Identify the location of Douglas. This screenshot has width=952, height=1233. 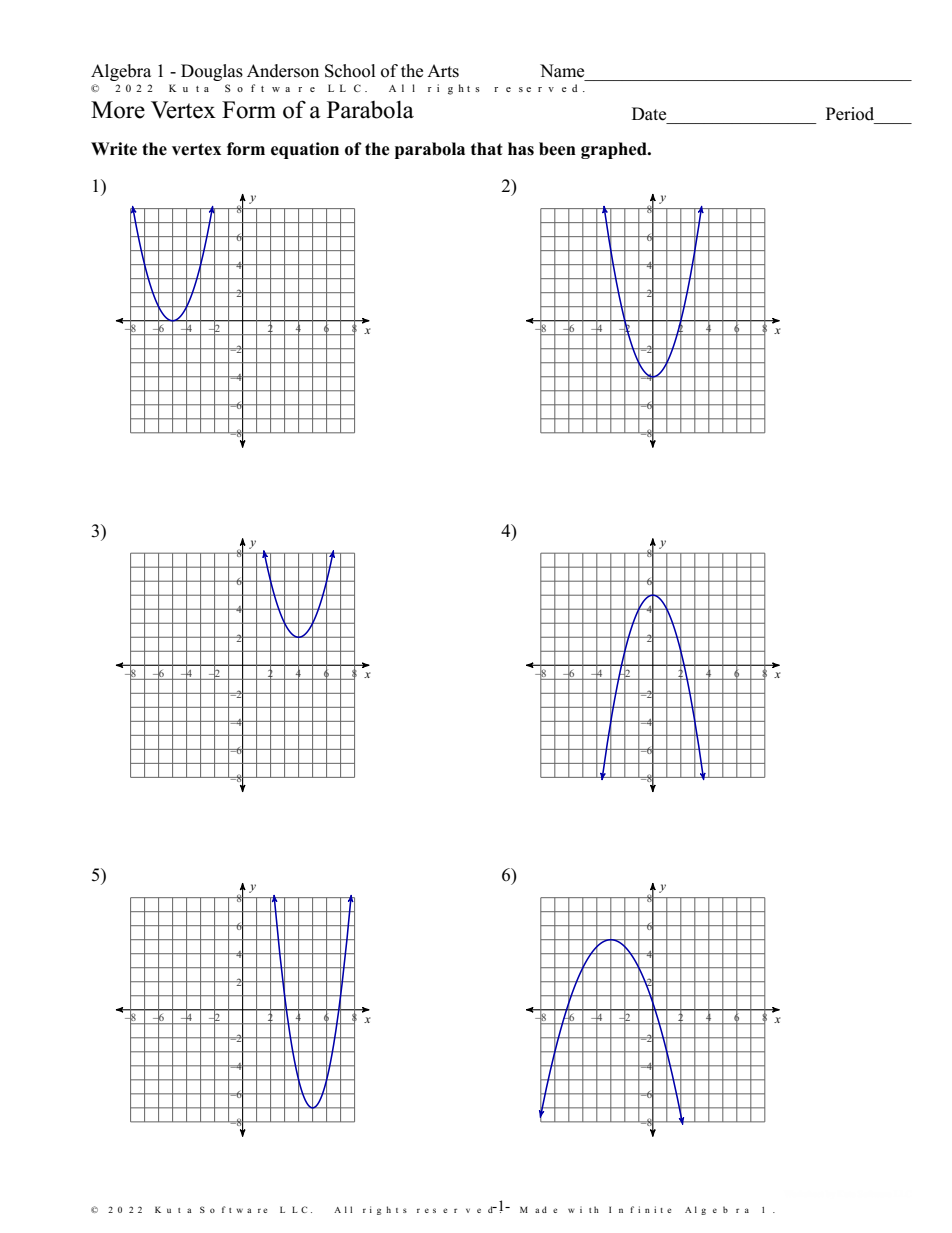
(212, 72).
